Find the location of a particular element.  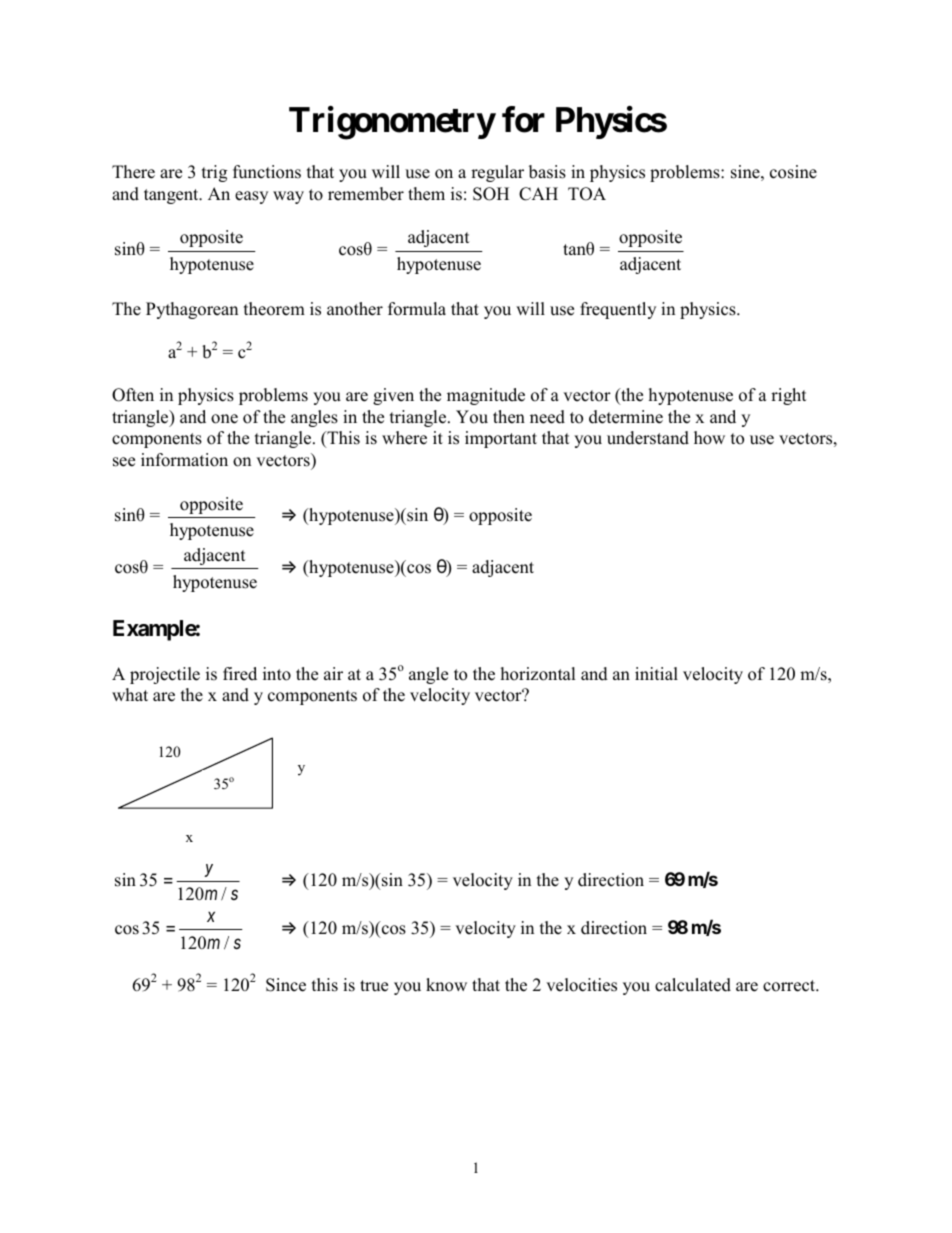

know is located at coordinates (446, 985).
